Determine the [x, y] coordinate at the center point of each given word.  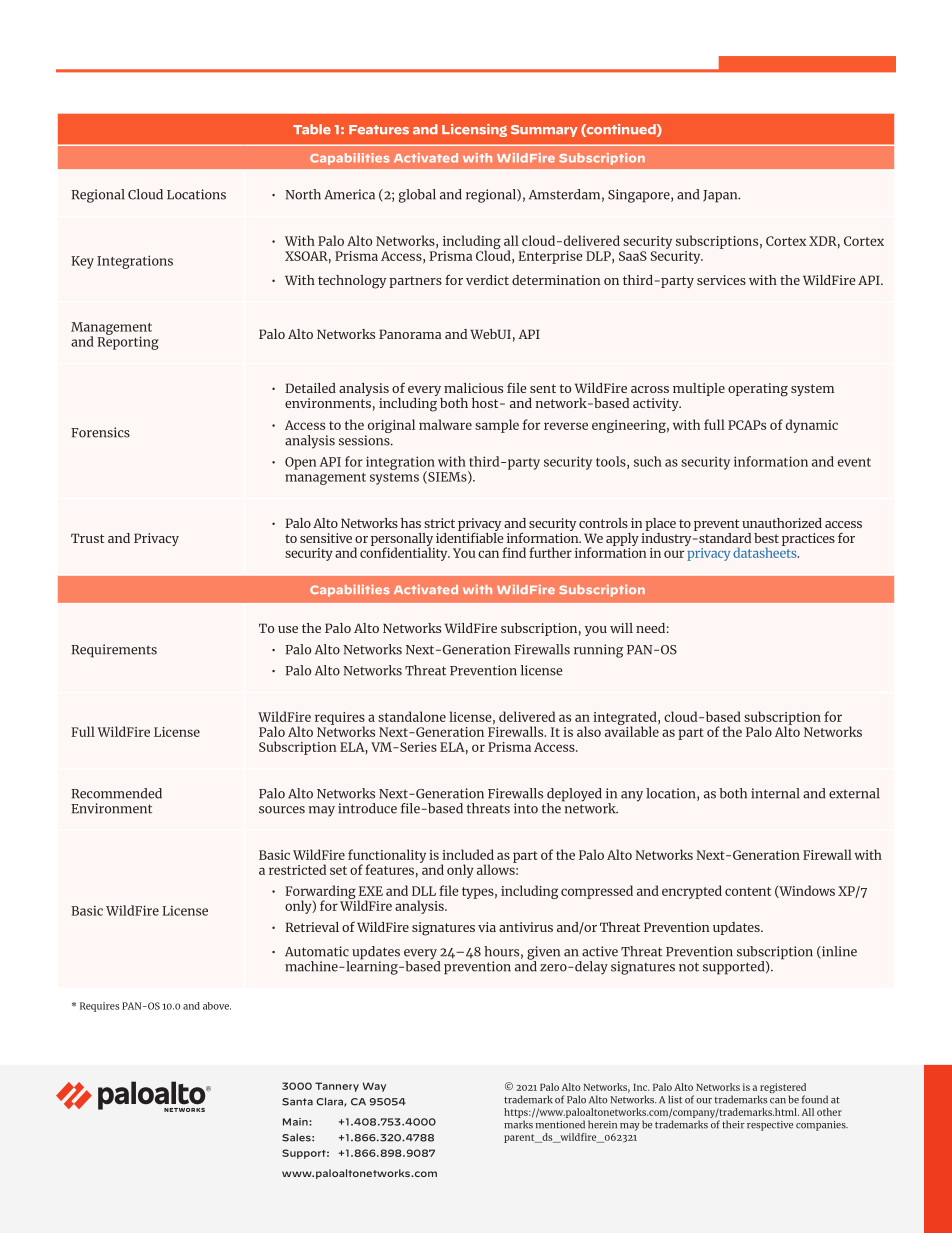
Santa [297, 1102]
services [721, 280]
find [514, 552]
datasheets [766, 551]
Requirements [114, 651]
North [303, 194]
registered [782, 1089]
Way [374, 1087]
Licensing [474, 130]
